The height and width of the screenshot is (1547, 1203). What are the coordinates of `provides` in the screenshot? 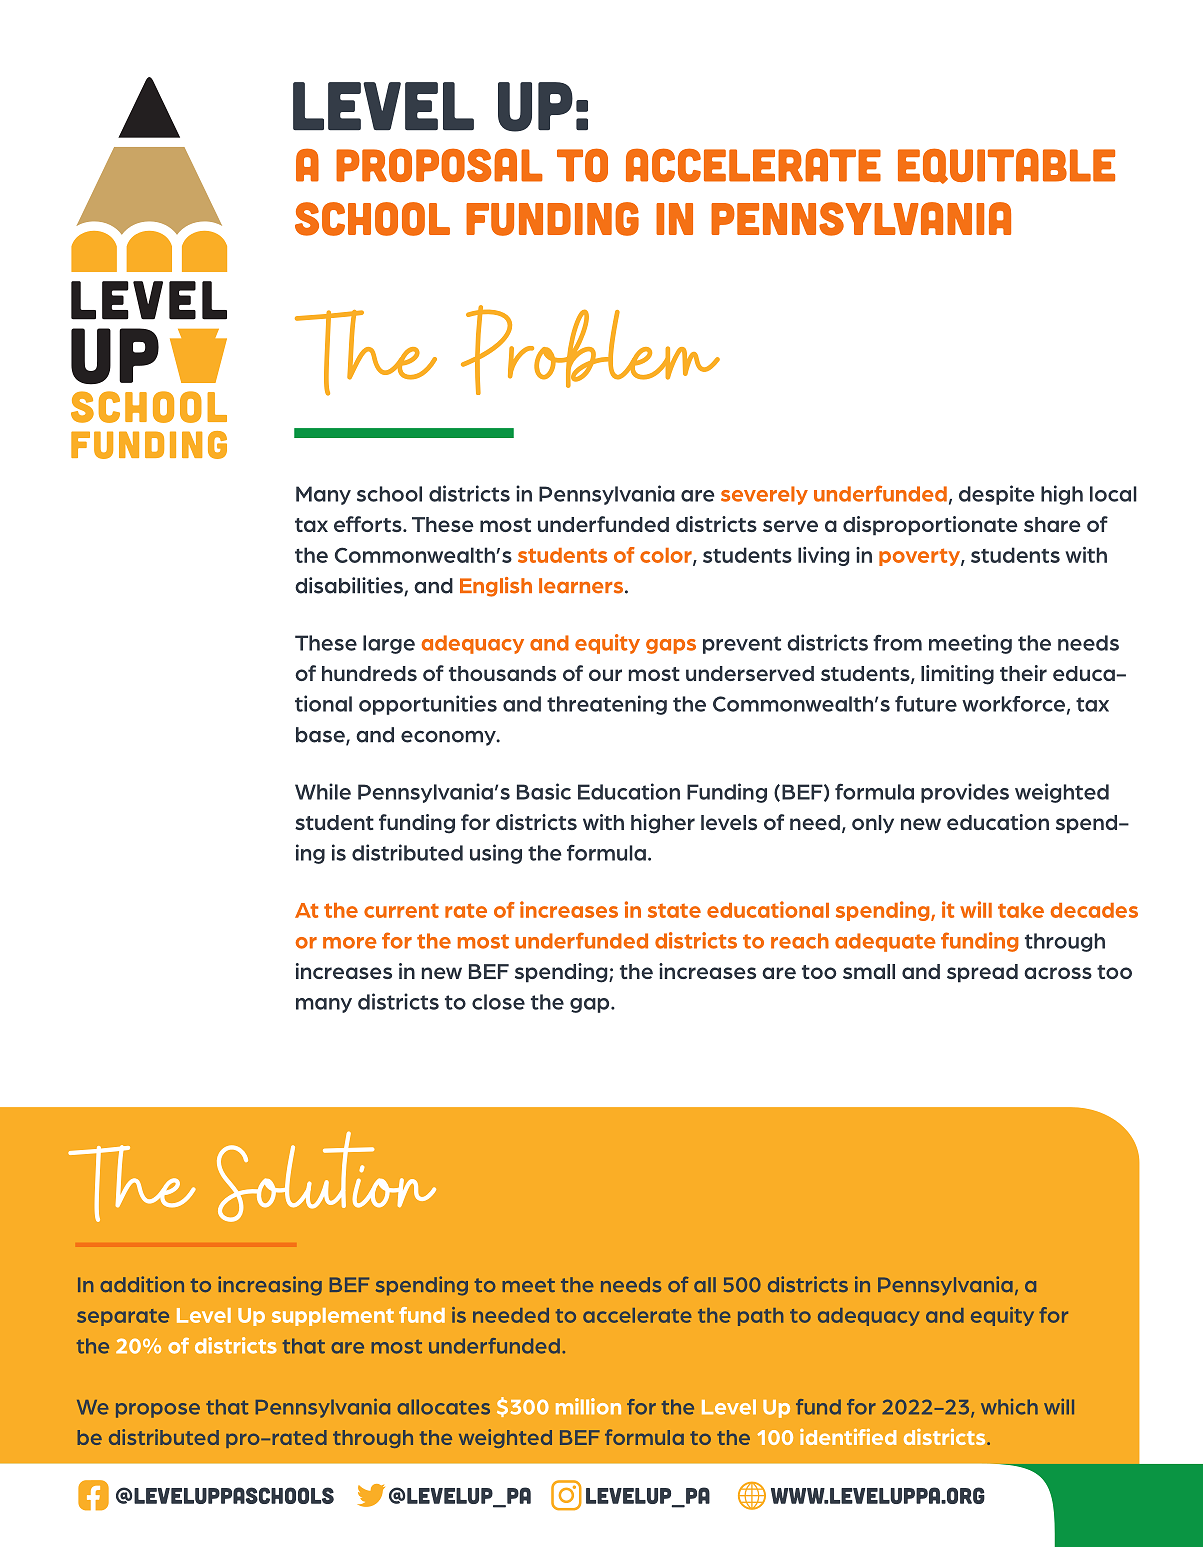 It's located at (965, 793).
